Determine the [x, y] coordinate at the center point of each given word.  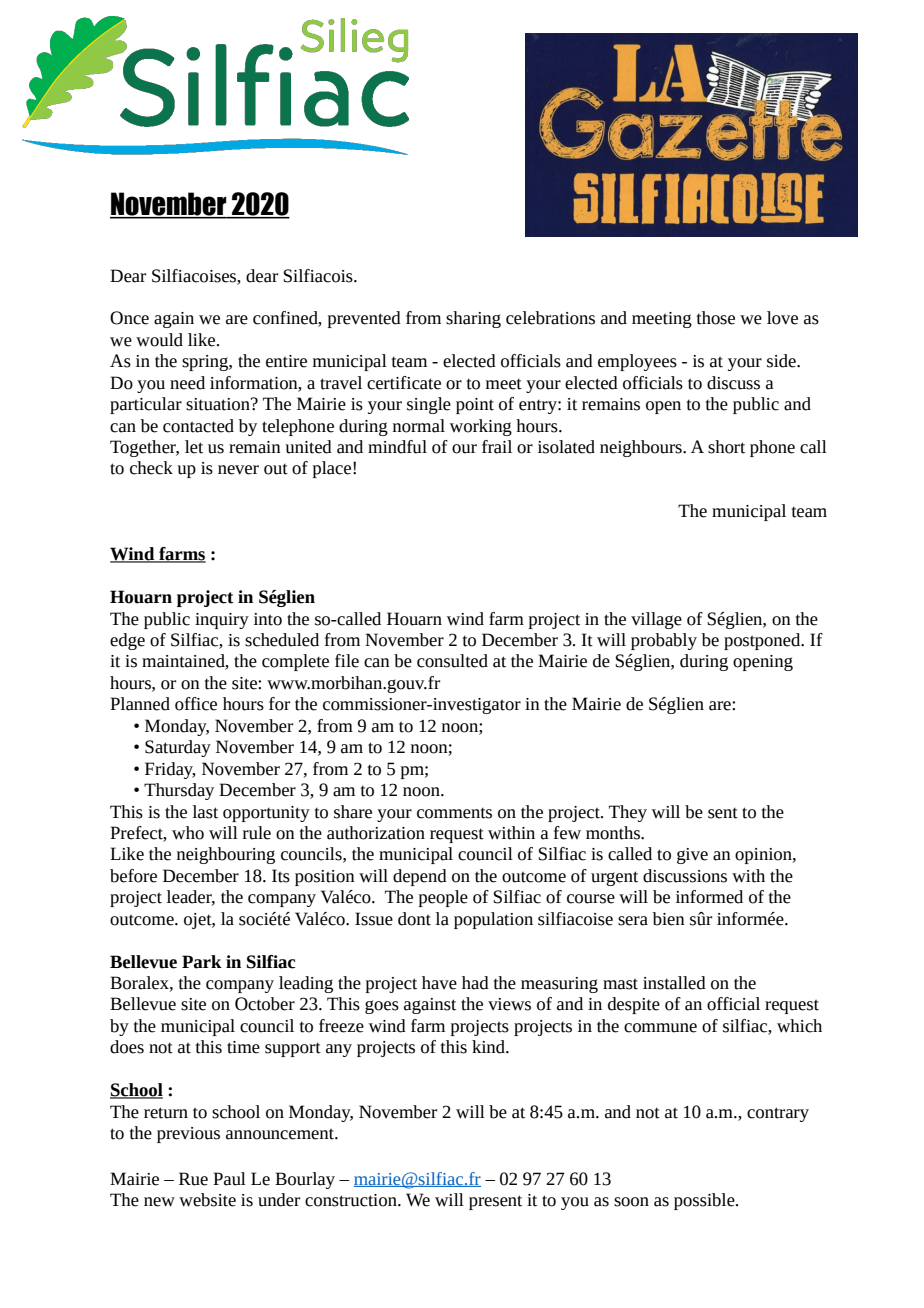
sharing [473, 319]
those [716, 318]
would [159, 340]
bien [669, 919]
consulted [452, 661]
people [443, 898]
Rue [193, 1179]
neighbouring [226, 855]
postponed [763, 641]
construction [352, 1200]
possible [705, 1201]
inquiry [222, 621]
